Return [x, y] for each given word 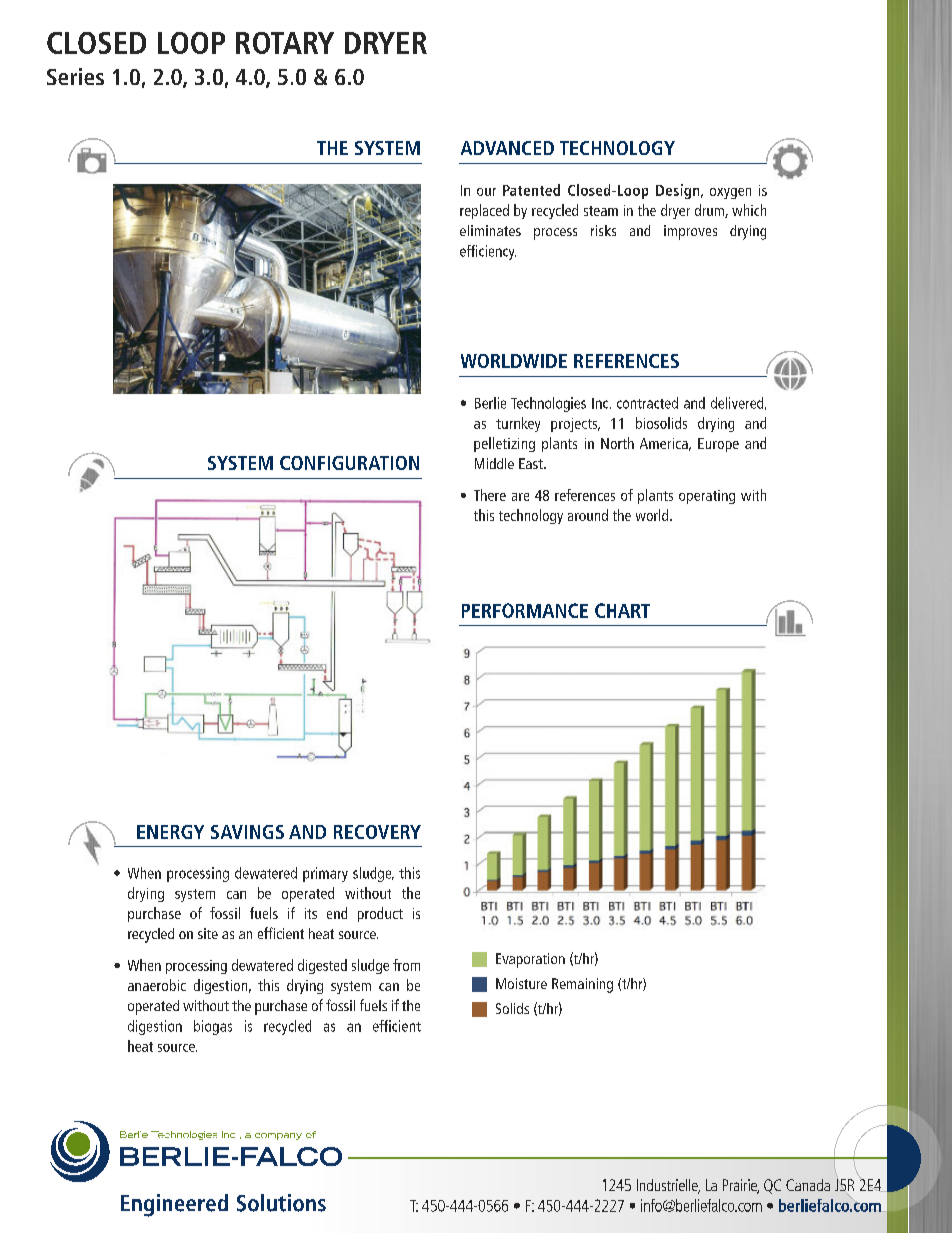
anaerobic [157, 985]
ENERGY [170, 832]
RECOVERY [377, 832]
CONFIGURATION [349, 463]
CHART [622, 610]
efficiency [488, 252]
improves [690, 232]
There [490, 495]
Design [679, 191]
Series [75, 76]
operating [707, 497]
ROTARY [285, 43]
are [520, 497]
